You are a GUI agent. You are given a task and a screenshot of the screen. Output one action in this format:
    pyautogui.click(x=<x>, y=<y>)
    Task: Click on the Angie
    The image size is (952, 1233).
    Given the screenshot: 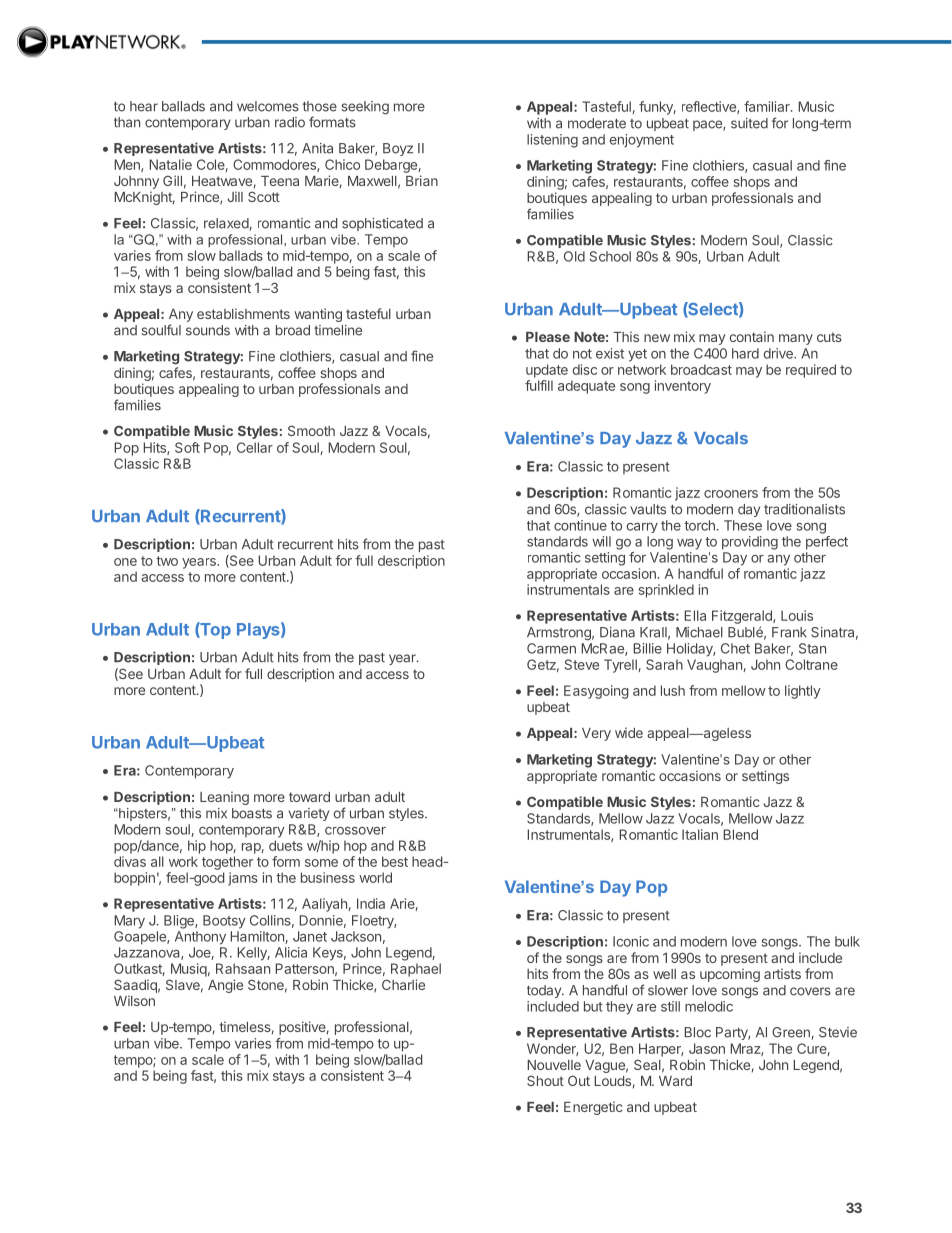 What is the action you would take?
    pyautogui.click(x=225, y=986)
